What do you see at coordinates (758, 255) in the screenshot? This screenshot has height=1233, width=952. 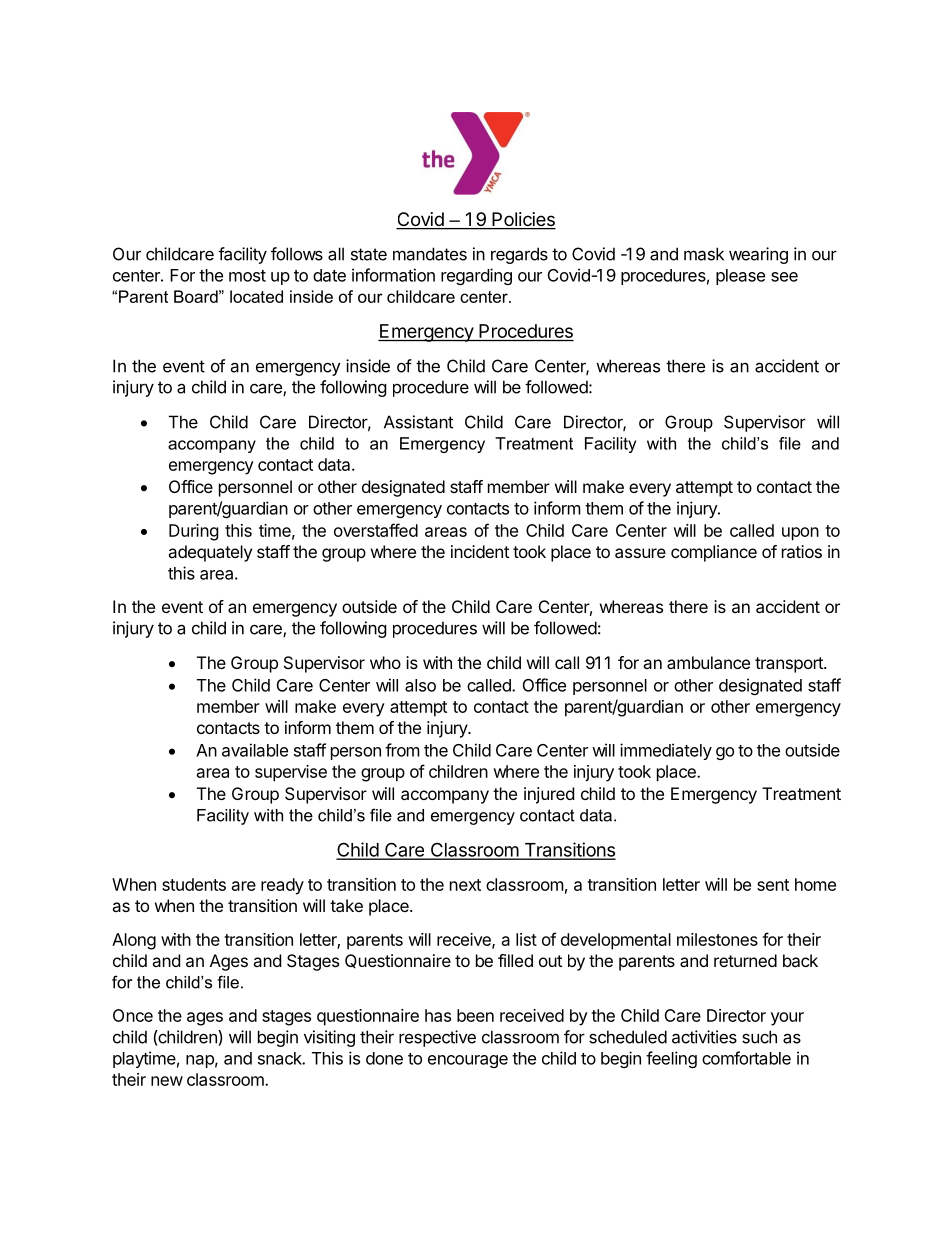 I see `wearing` at bounding box center [758, 255].
